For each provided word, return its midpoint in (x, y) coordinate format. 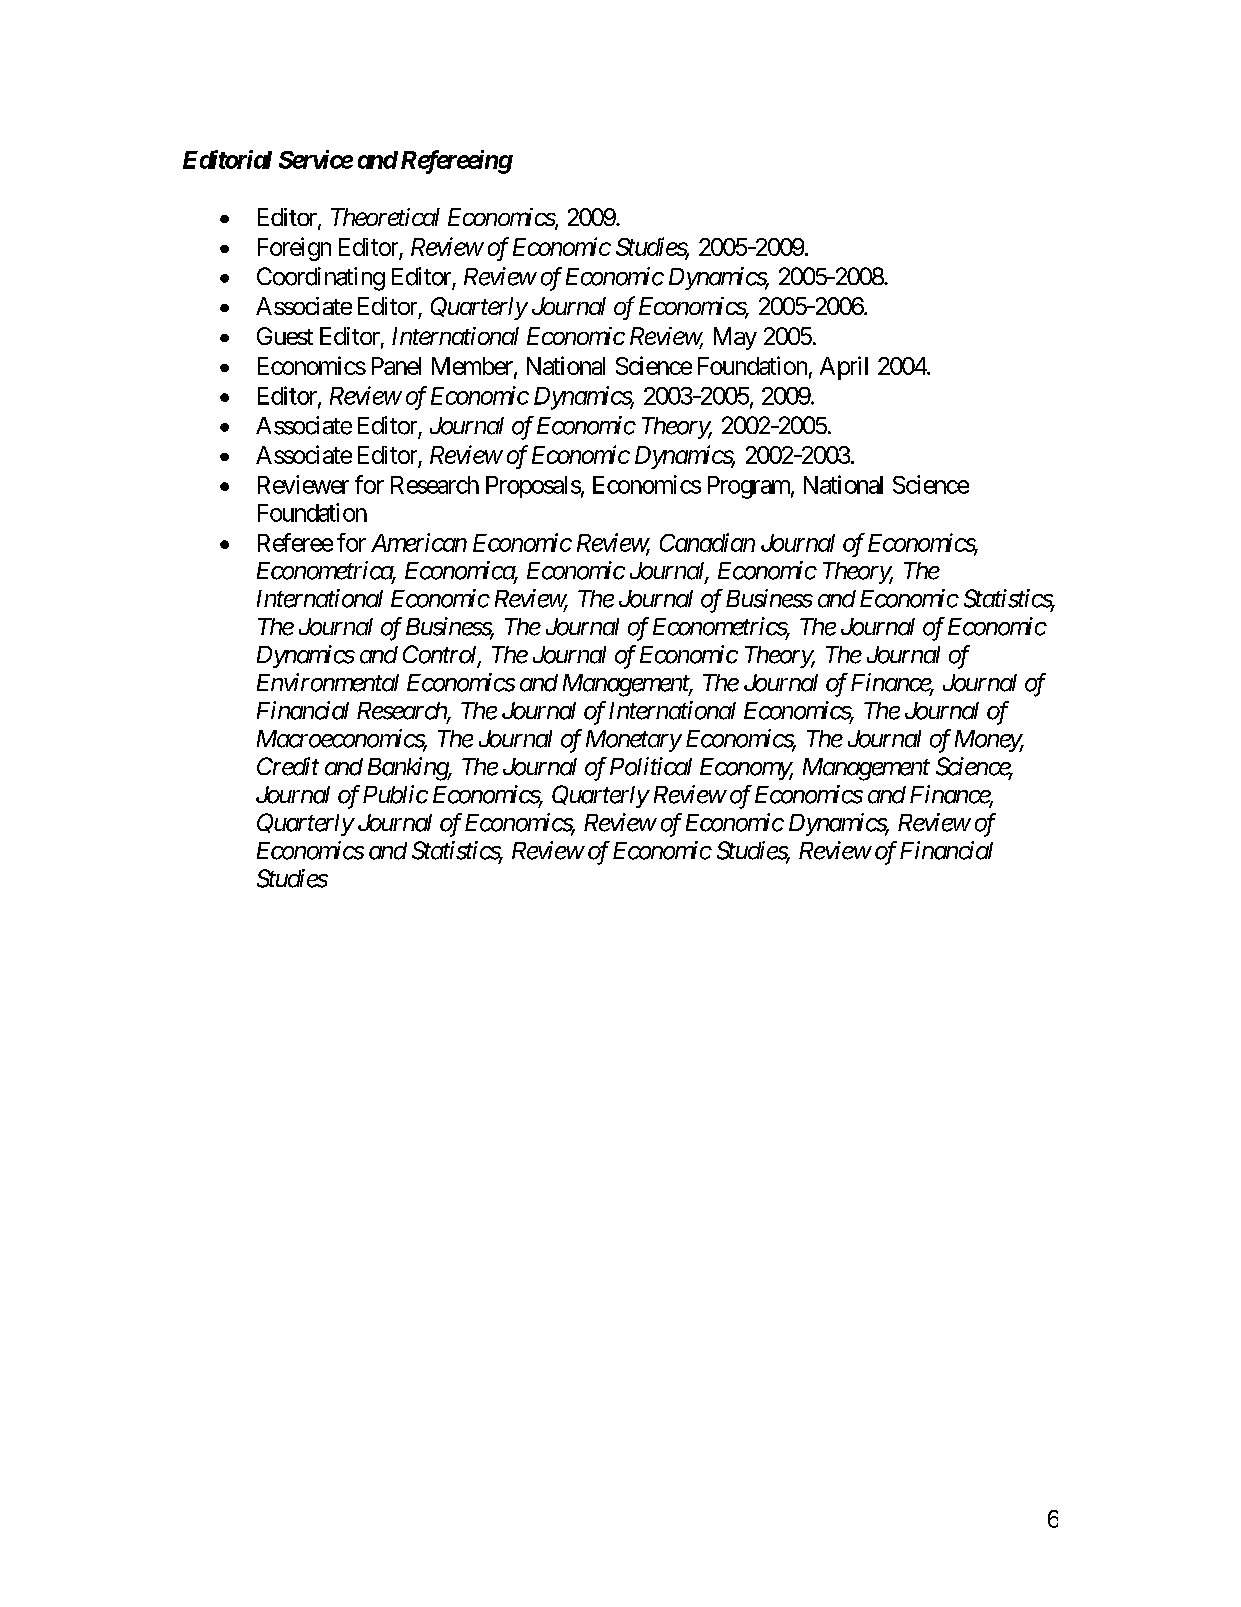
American (419, 542)
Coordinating (321, 279)
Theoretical (385, 217)
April (844, 368)
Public (395, 794)
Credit (288, 766)
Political (651, 766)
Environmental (328, 682)
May (735, 338)
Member (473, 367)
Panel (396, 366)
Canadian (707, 542)
